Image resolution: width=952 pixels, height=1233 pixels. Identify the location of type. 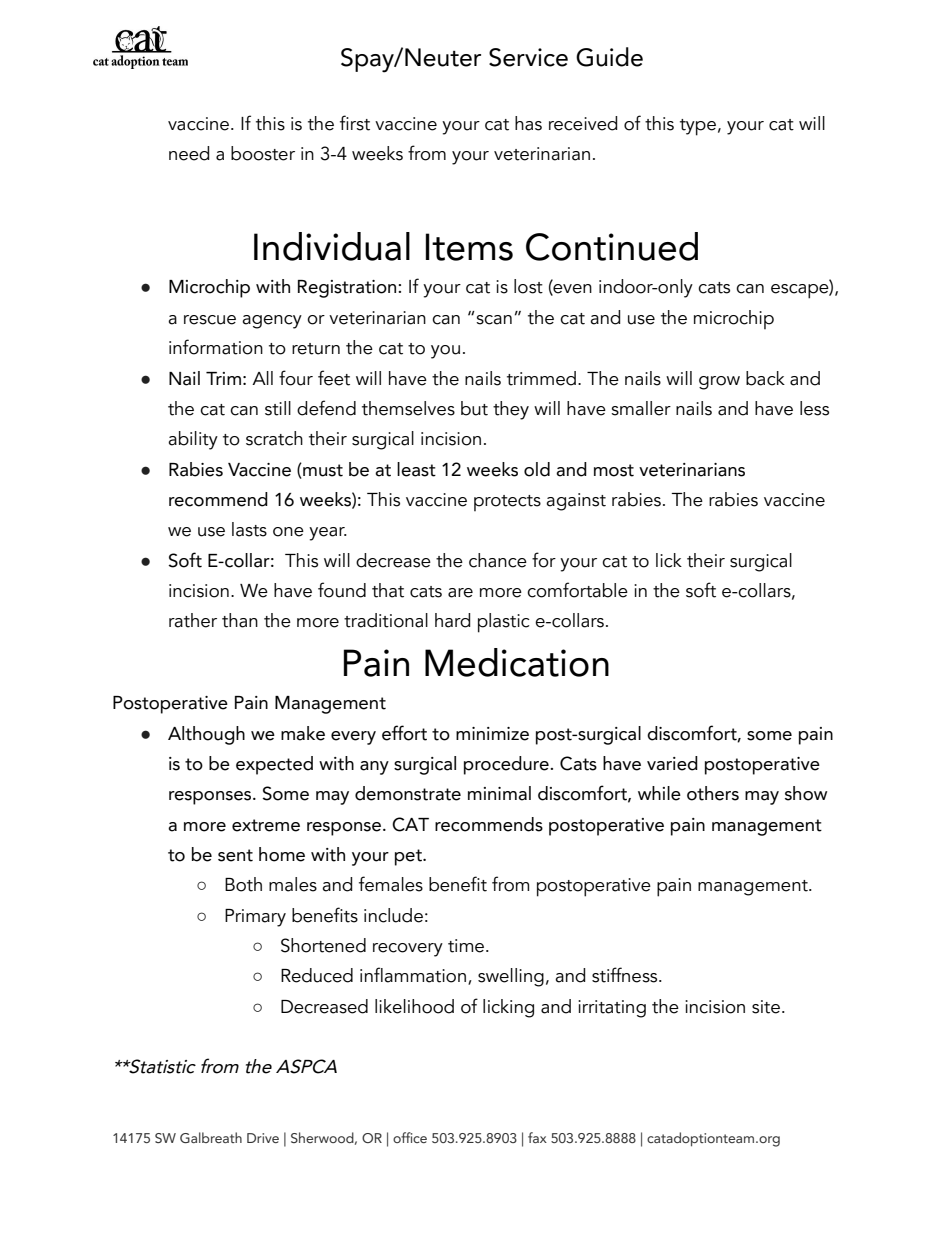
(698, 127).
